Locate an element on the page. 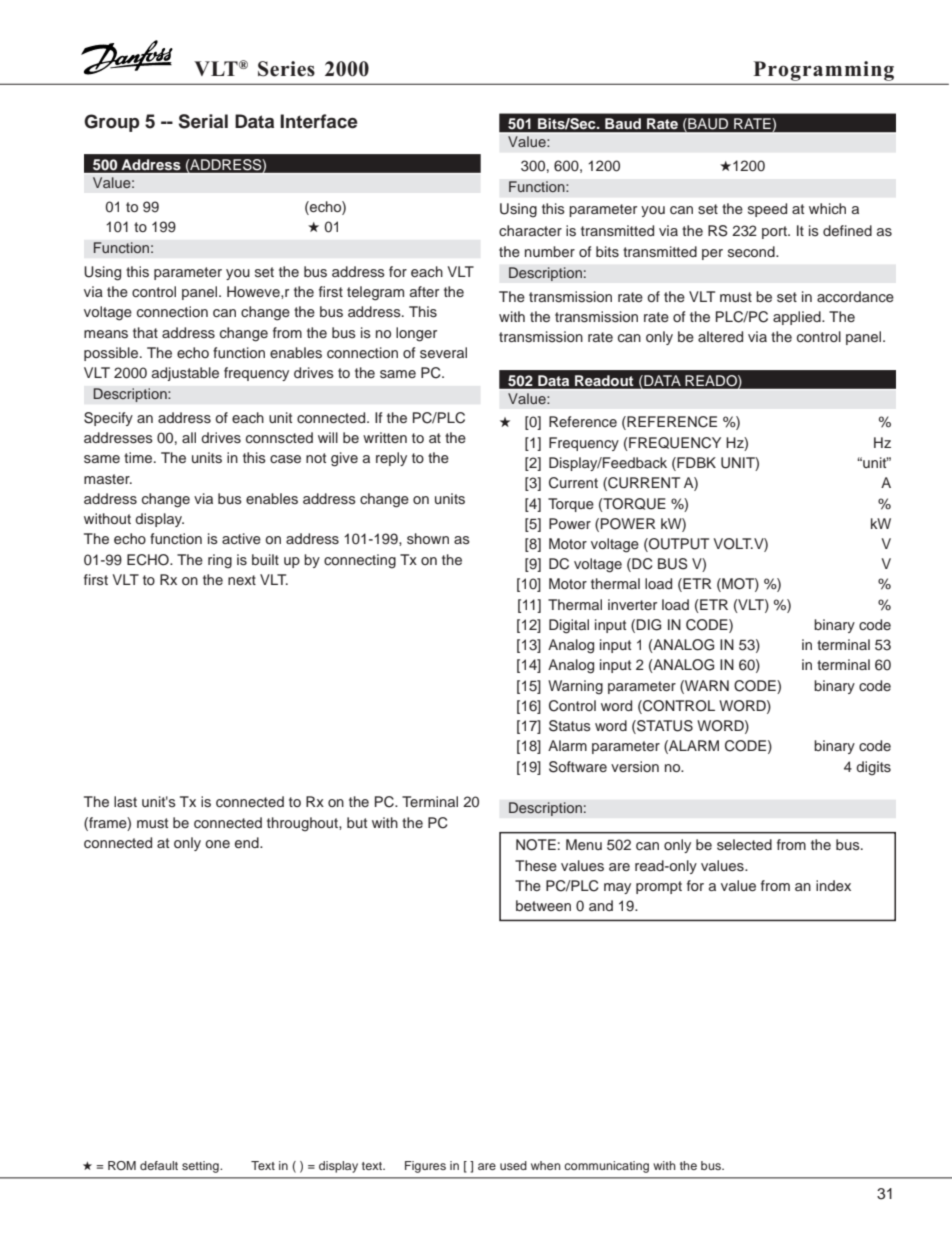  Serial is located at coordinates (203, 121).
